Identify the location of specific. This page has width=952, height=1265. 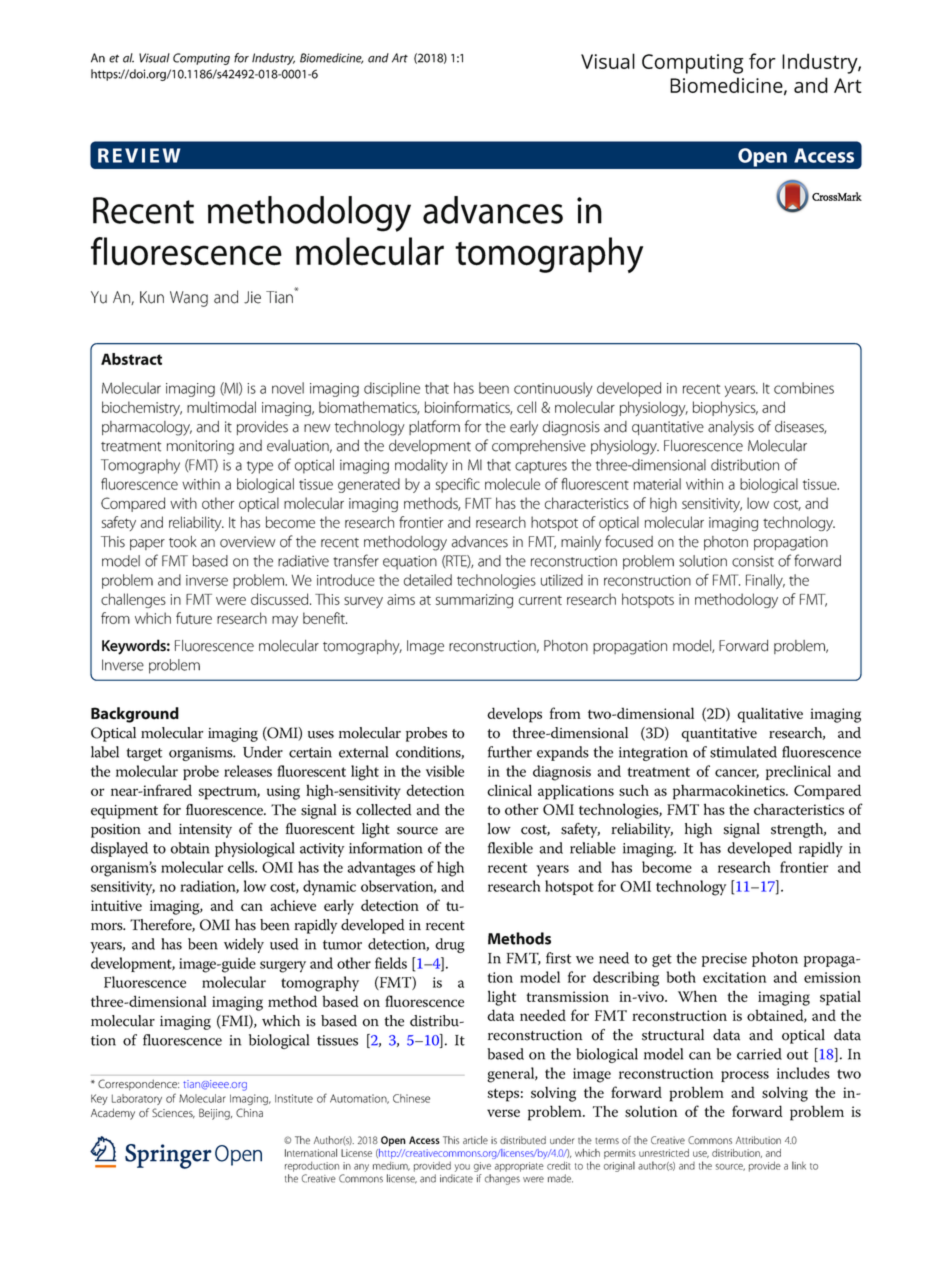
(458, 485).
